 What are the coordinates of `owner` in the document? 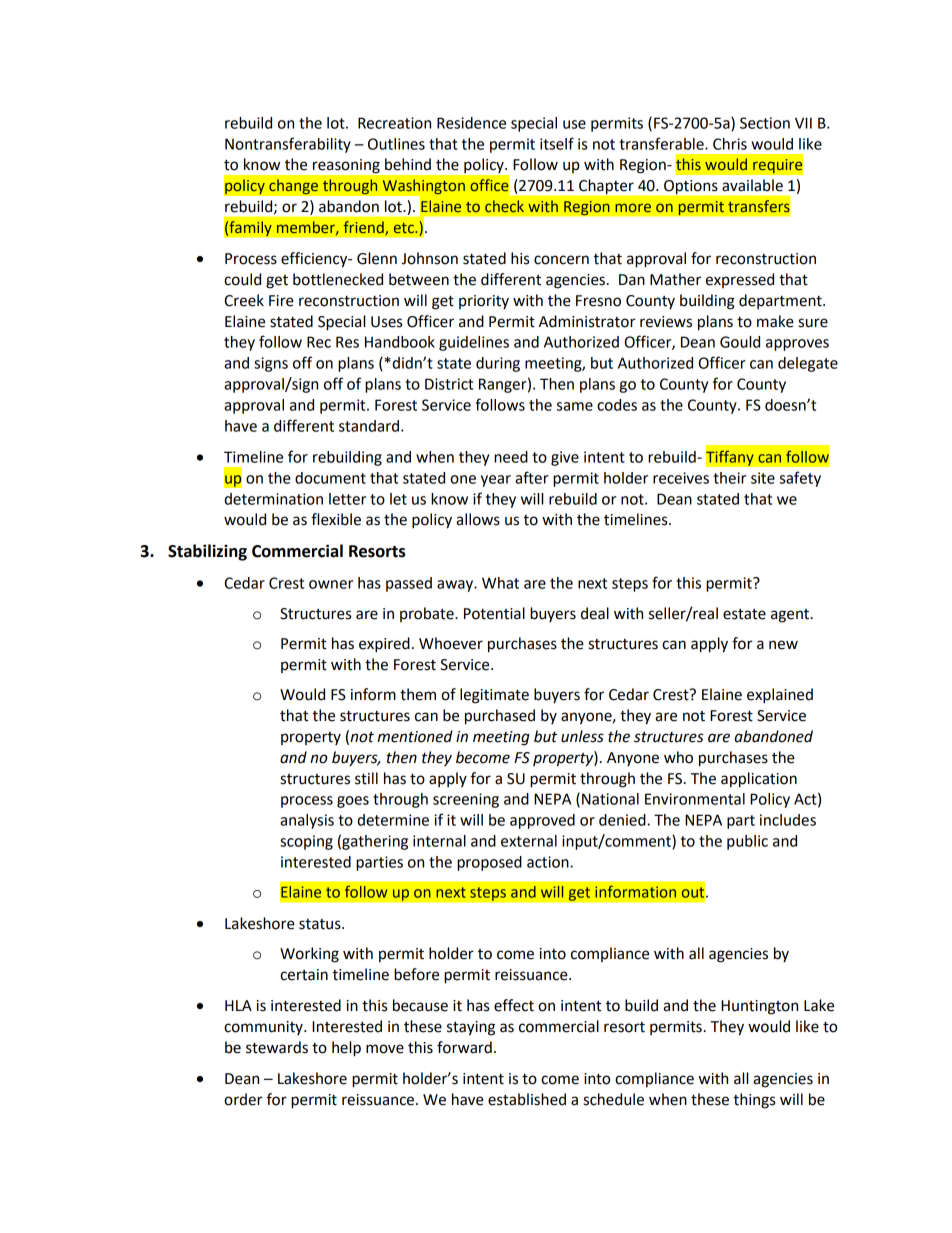 It's located at (331, 584).
